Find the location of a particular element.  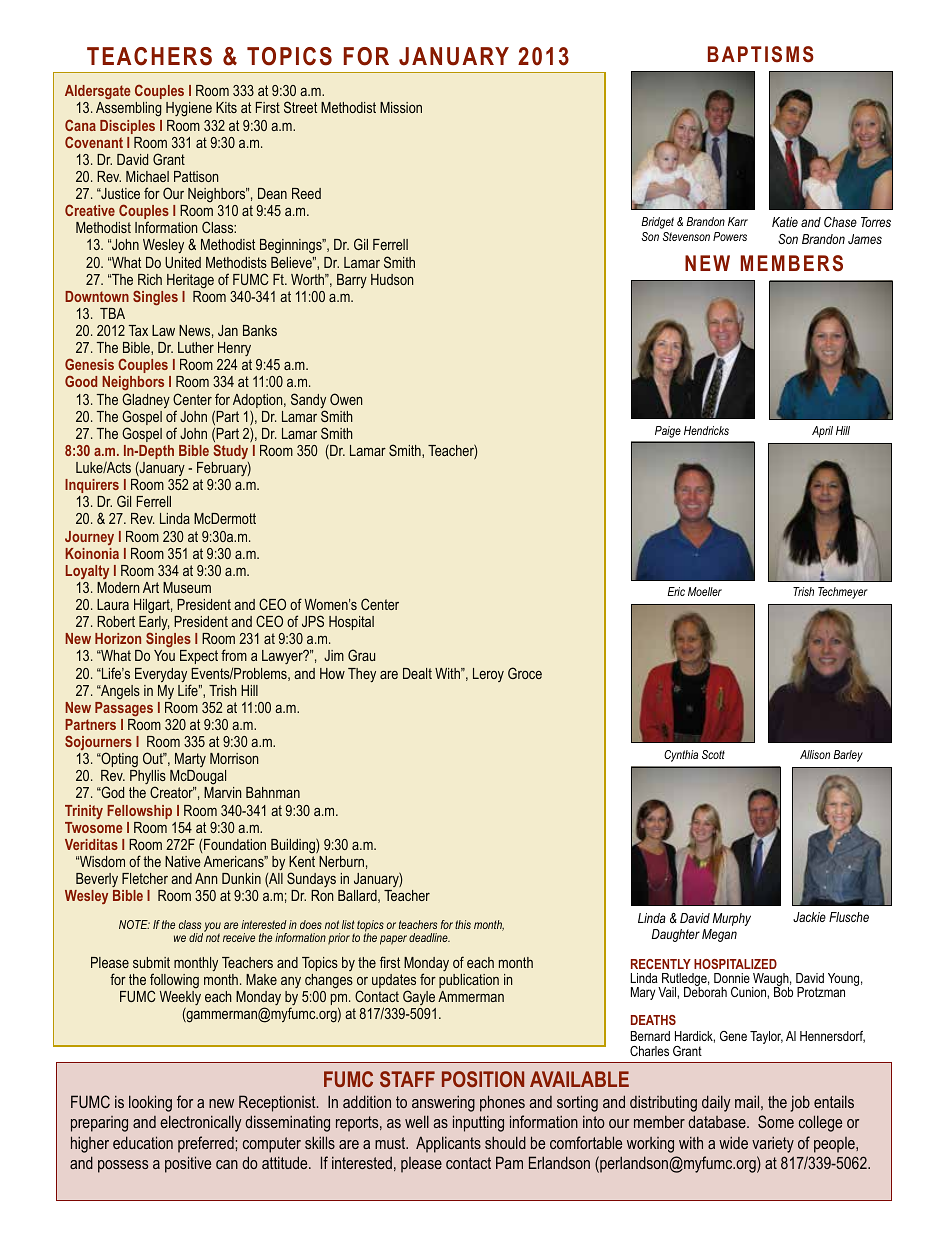

Moeller is located at coordinates (705, 591).
